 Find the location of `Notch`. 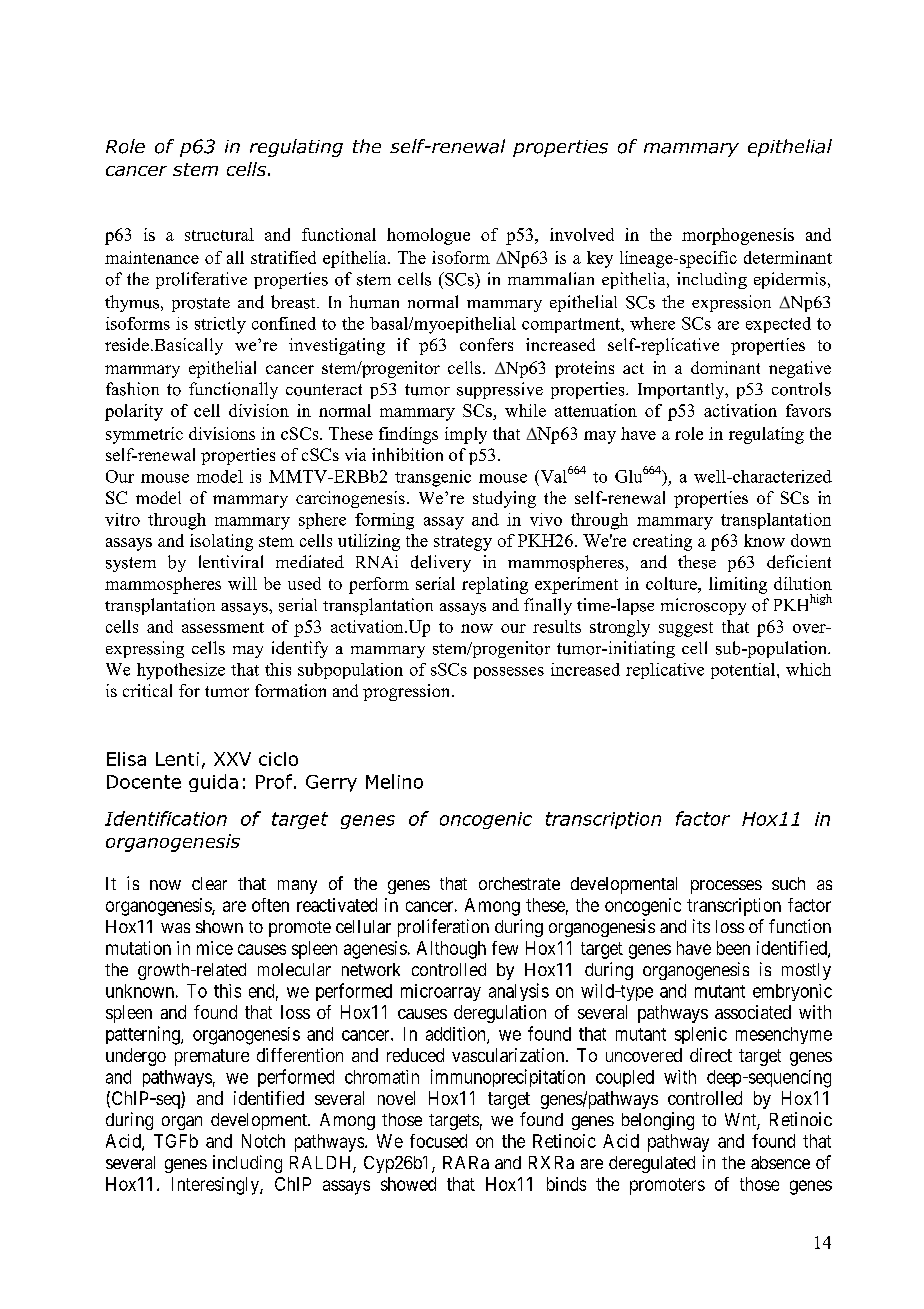

Notch is located at coordinates (263, 1141).
